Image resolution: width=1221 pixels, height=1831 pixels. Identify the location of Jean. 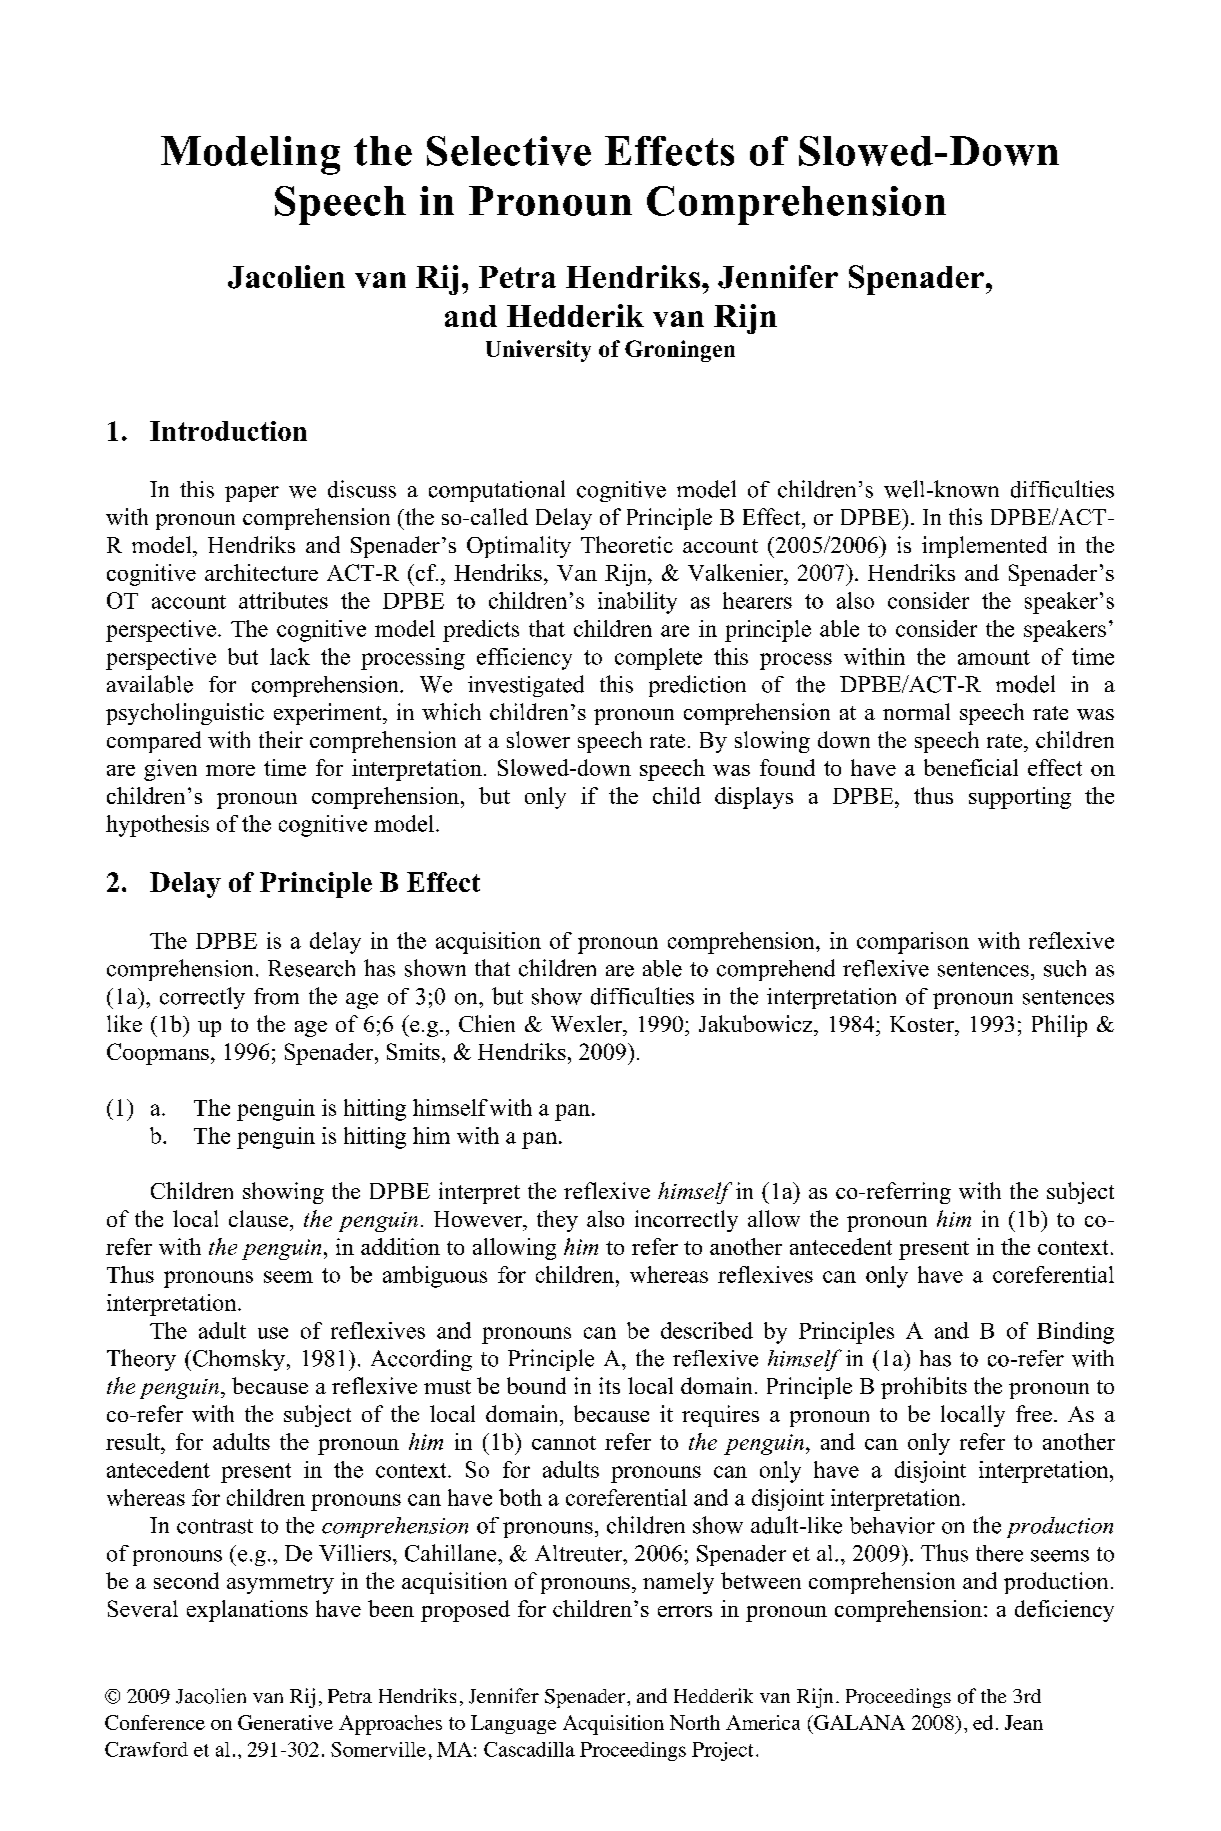
(1024, 1722).
